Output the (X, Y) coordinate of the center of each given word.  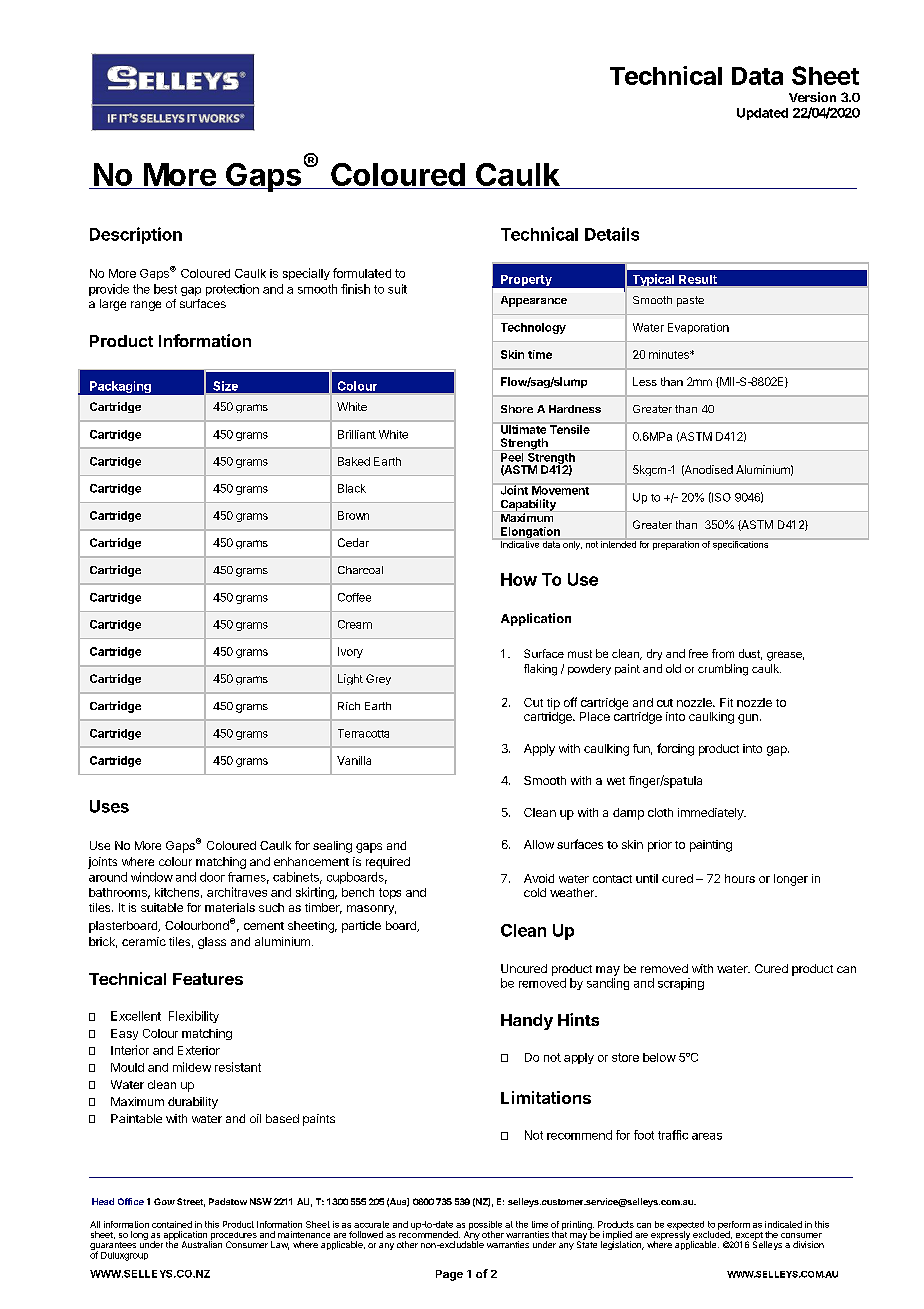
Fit (726, 702)
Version (812, 97)
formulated (362, 273)
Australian (202, 1243)
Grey (378, 679)
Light (350, 679)
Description (136, 235)
